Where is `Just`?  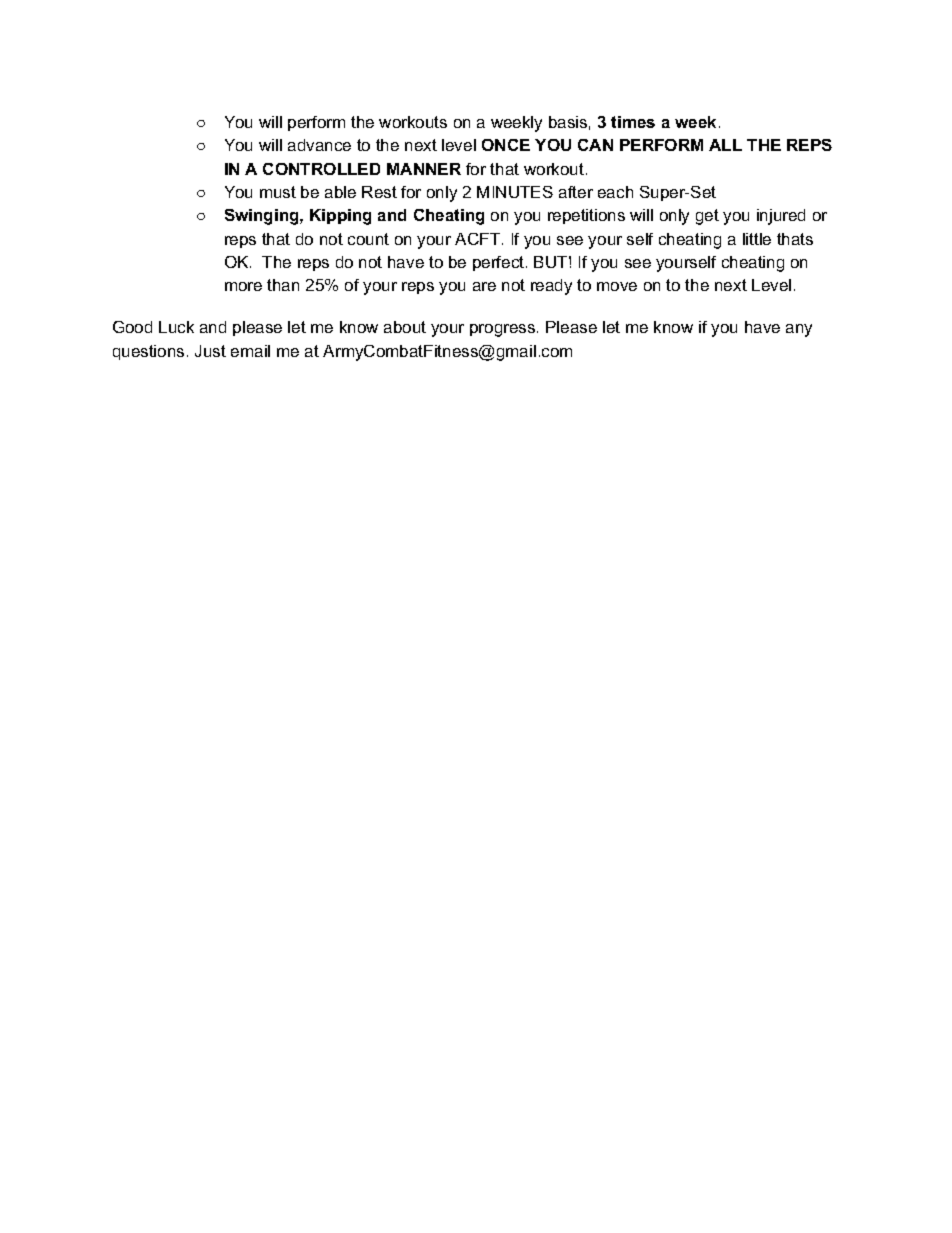
Just is located at coordinates (210, 351).
